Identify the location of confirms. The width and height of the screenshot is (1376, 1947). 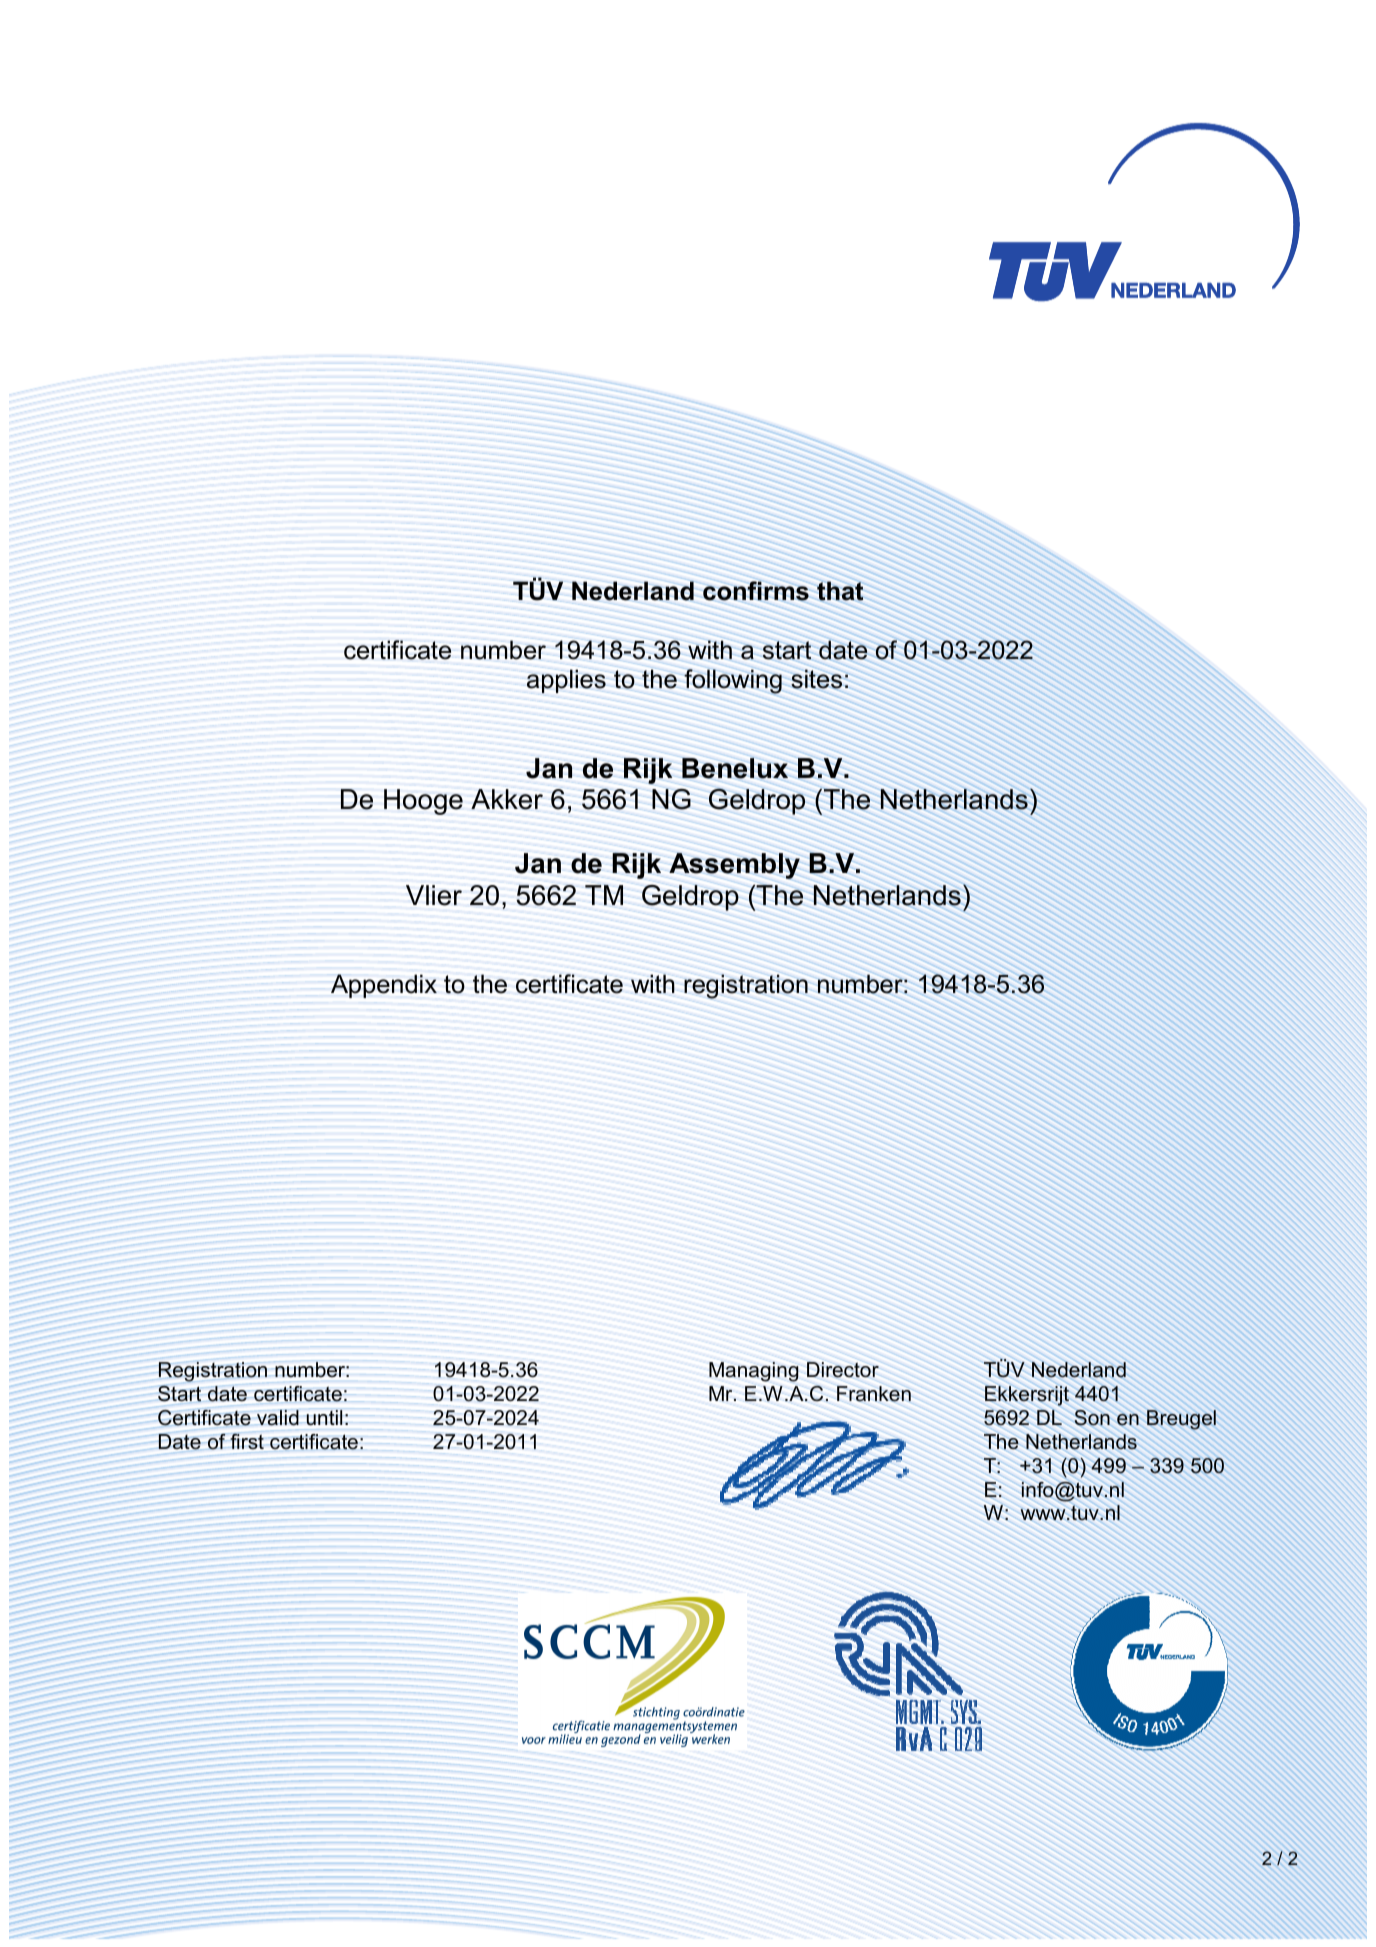
(756, 591).
